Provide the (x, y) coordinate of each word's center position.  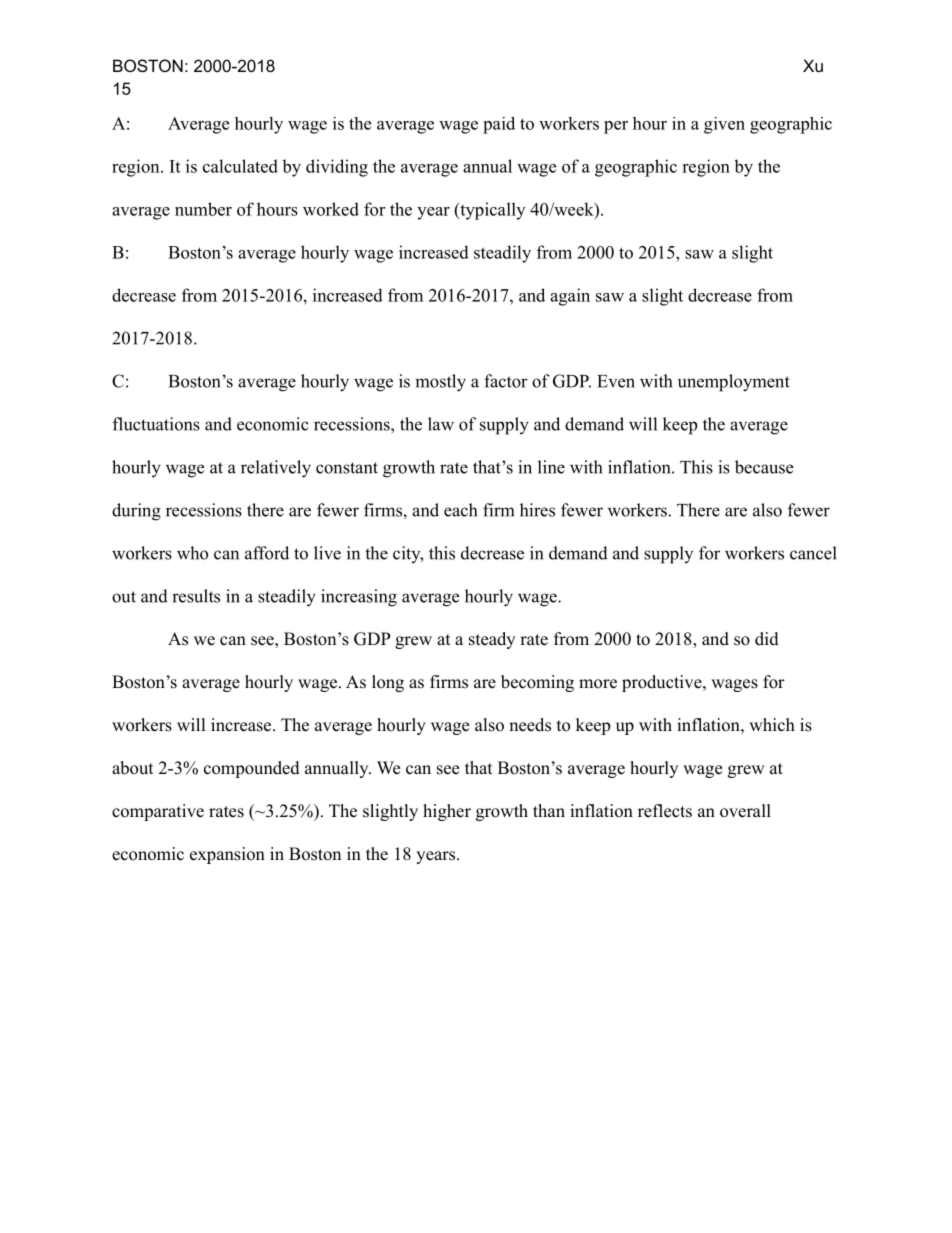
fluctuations (156, 424)
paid (499, 125)
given (724, 125)
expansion (227, 855)
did (767, 639)
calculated (240, 166)
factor (506, 381)
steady (492, 640)
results (196, 596)
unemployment (734, 383)
